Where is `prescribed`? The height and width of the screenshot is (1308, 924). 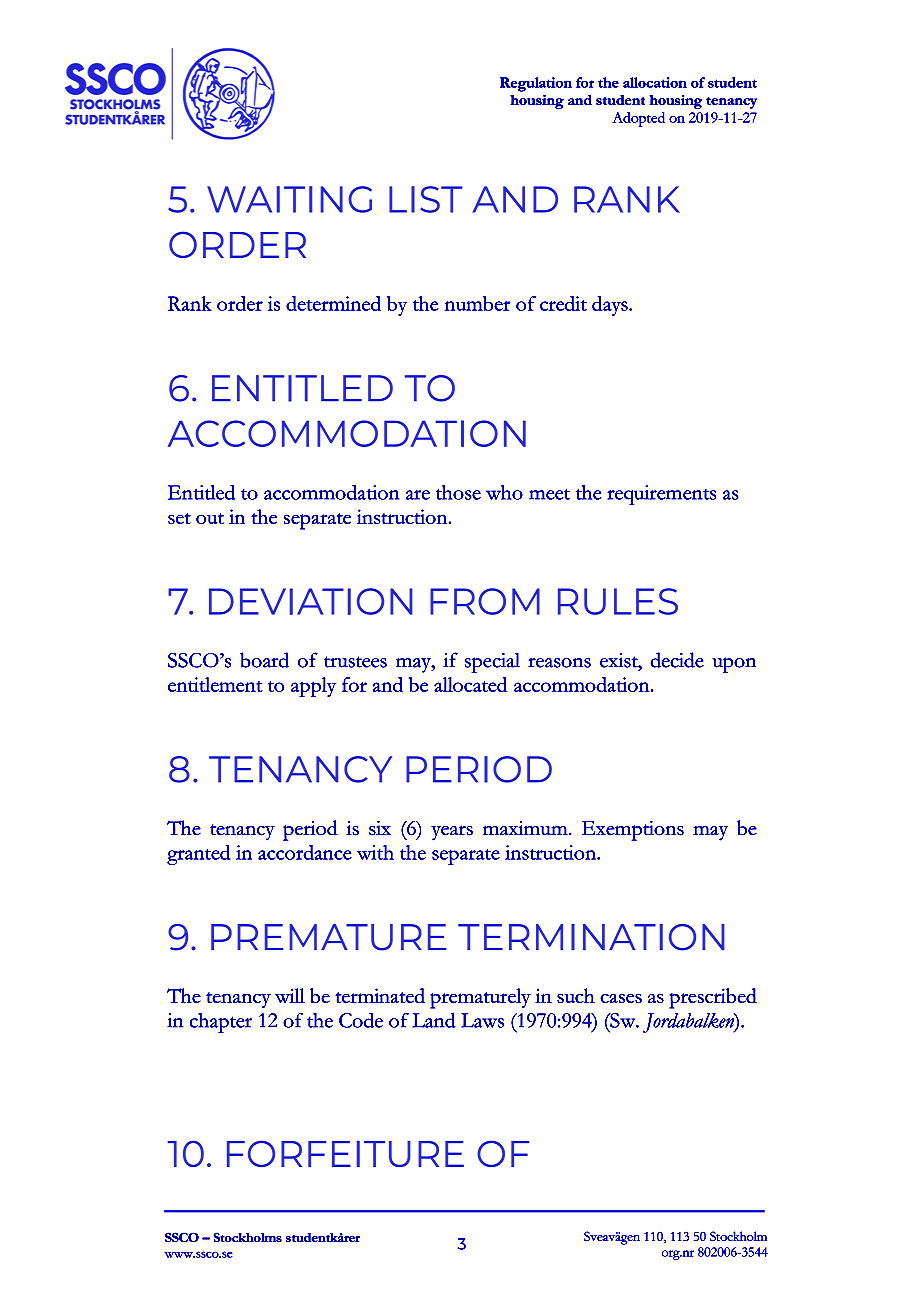
prescribed is located at coordinates (713, 998).
